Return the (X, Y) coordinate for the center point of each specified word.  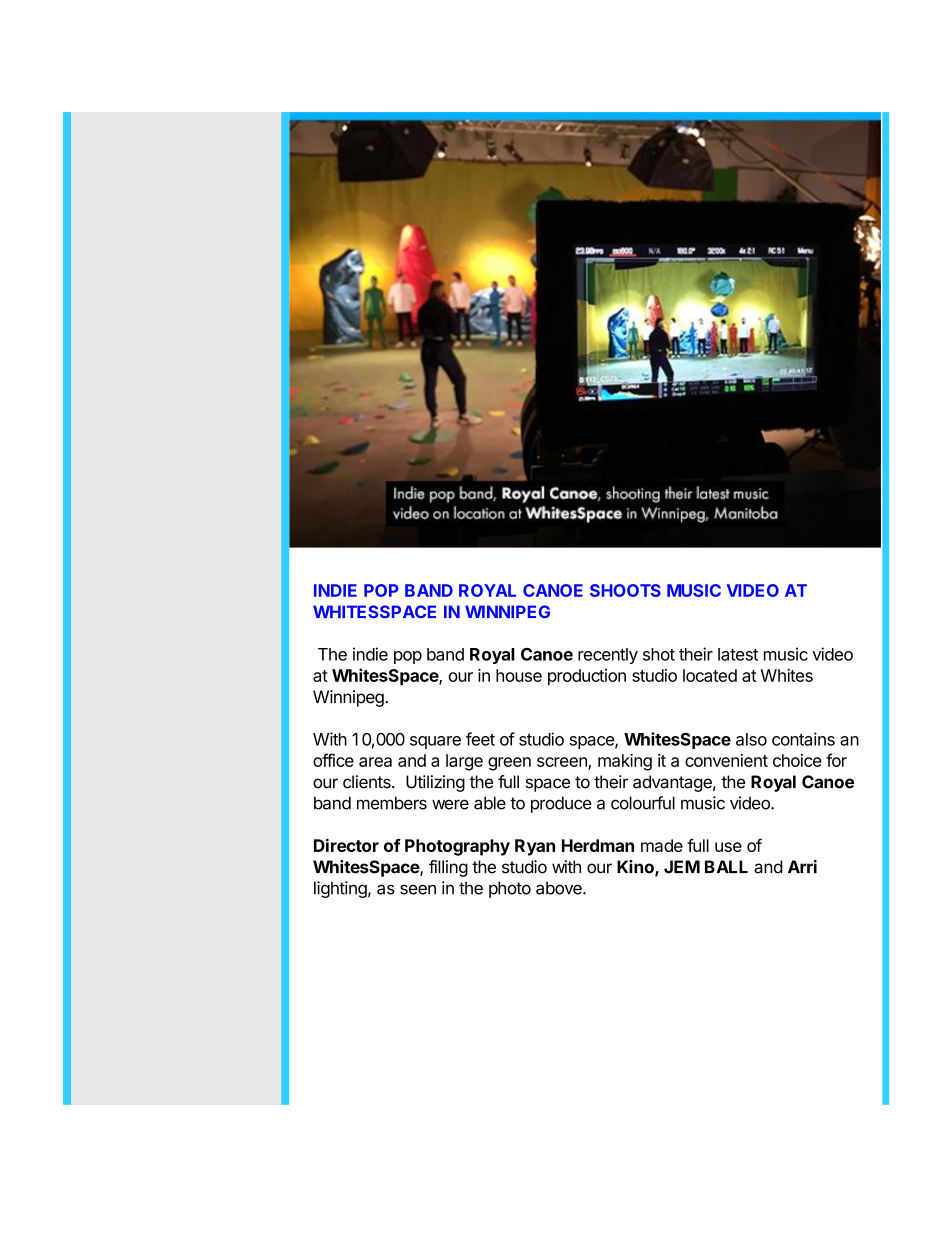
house (519, 675)
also (751, 739)
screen (563, 763)
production (587, 677)
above (560, 888)
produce (561, 804)
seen (418, 889)
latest (738, 654)
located (710, 675)
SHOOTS (625, 590)
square (435, 742)
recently (608, 656)
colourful (643, 803)
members (392, 803)
